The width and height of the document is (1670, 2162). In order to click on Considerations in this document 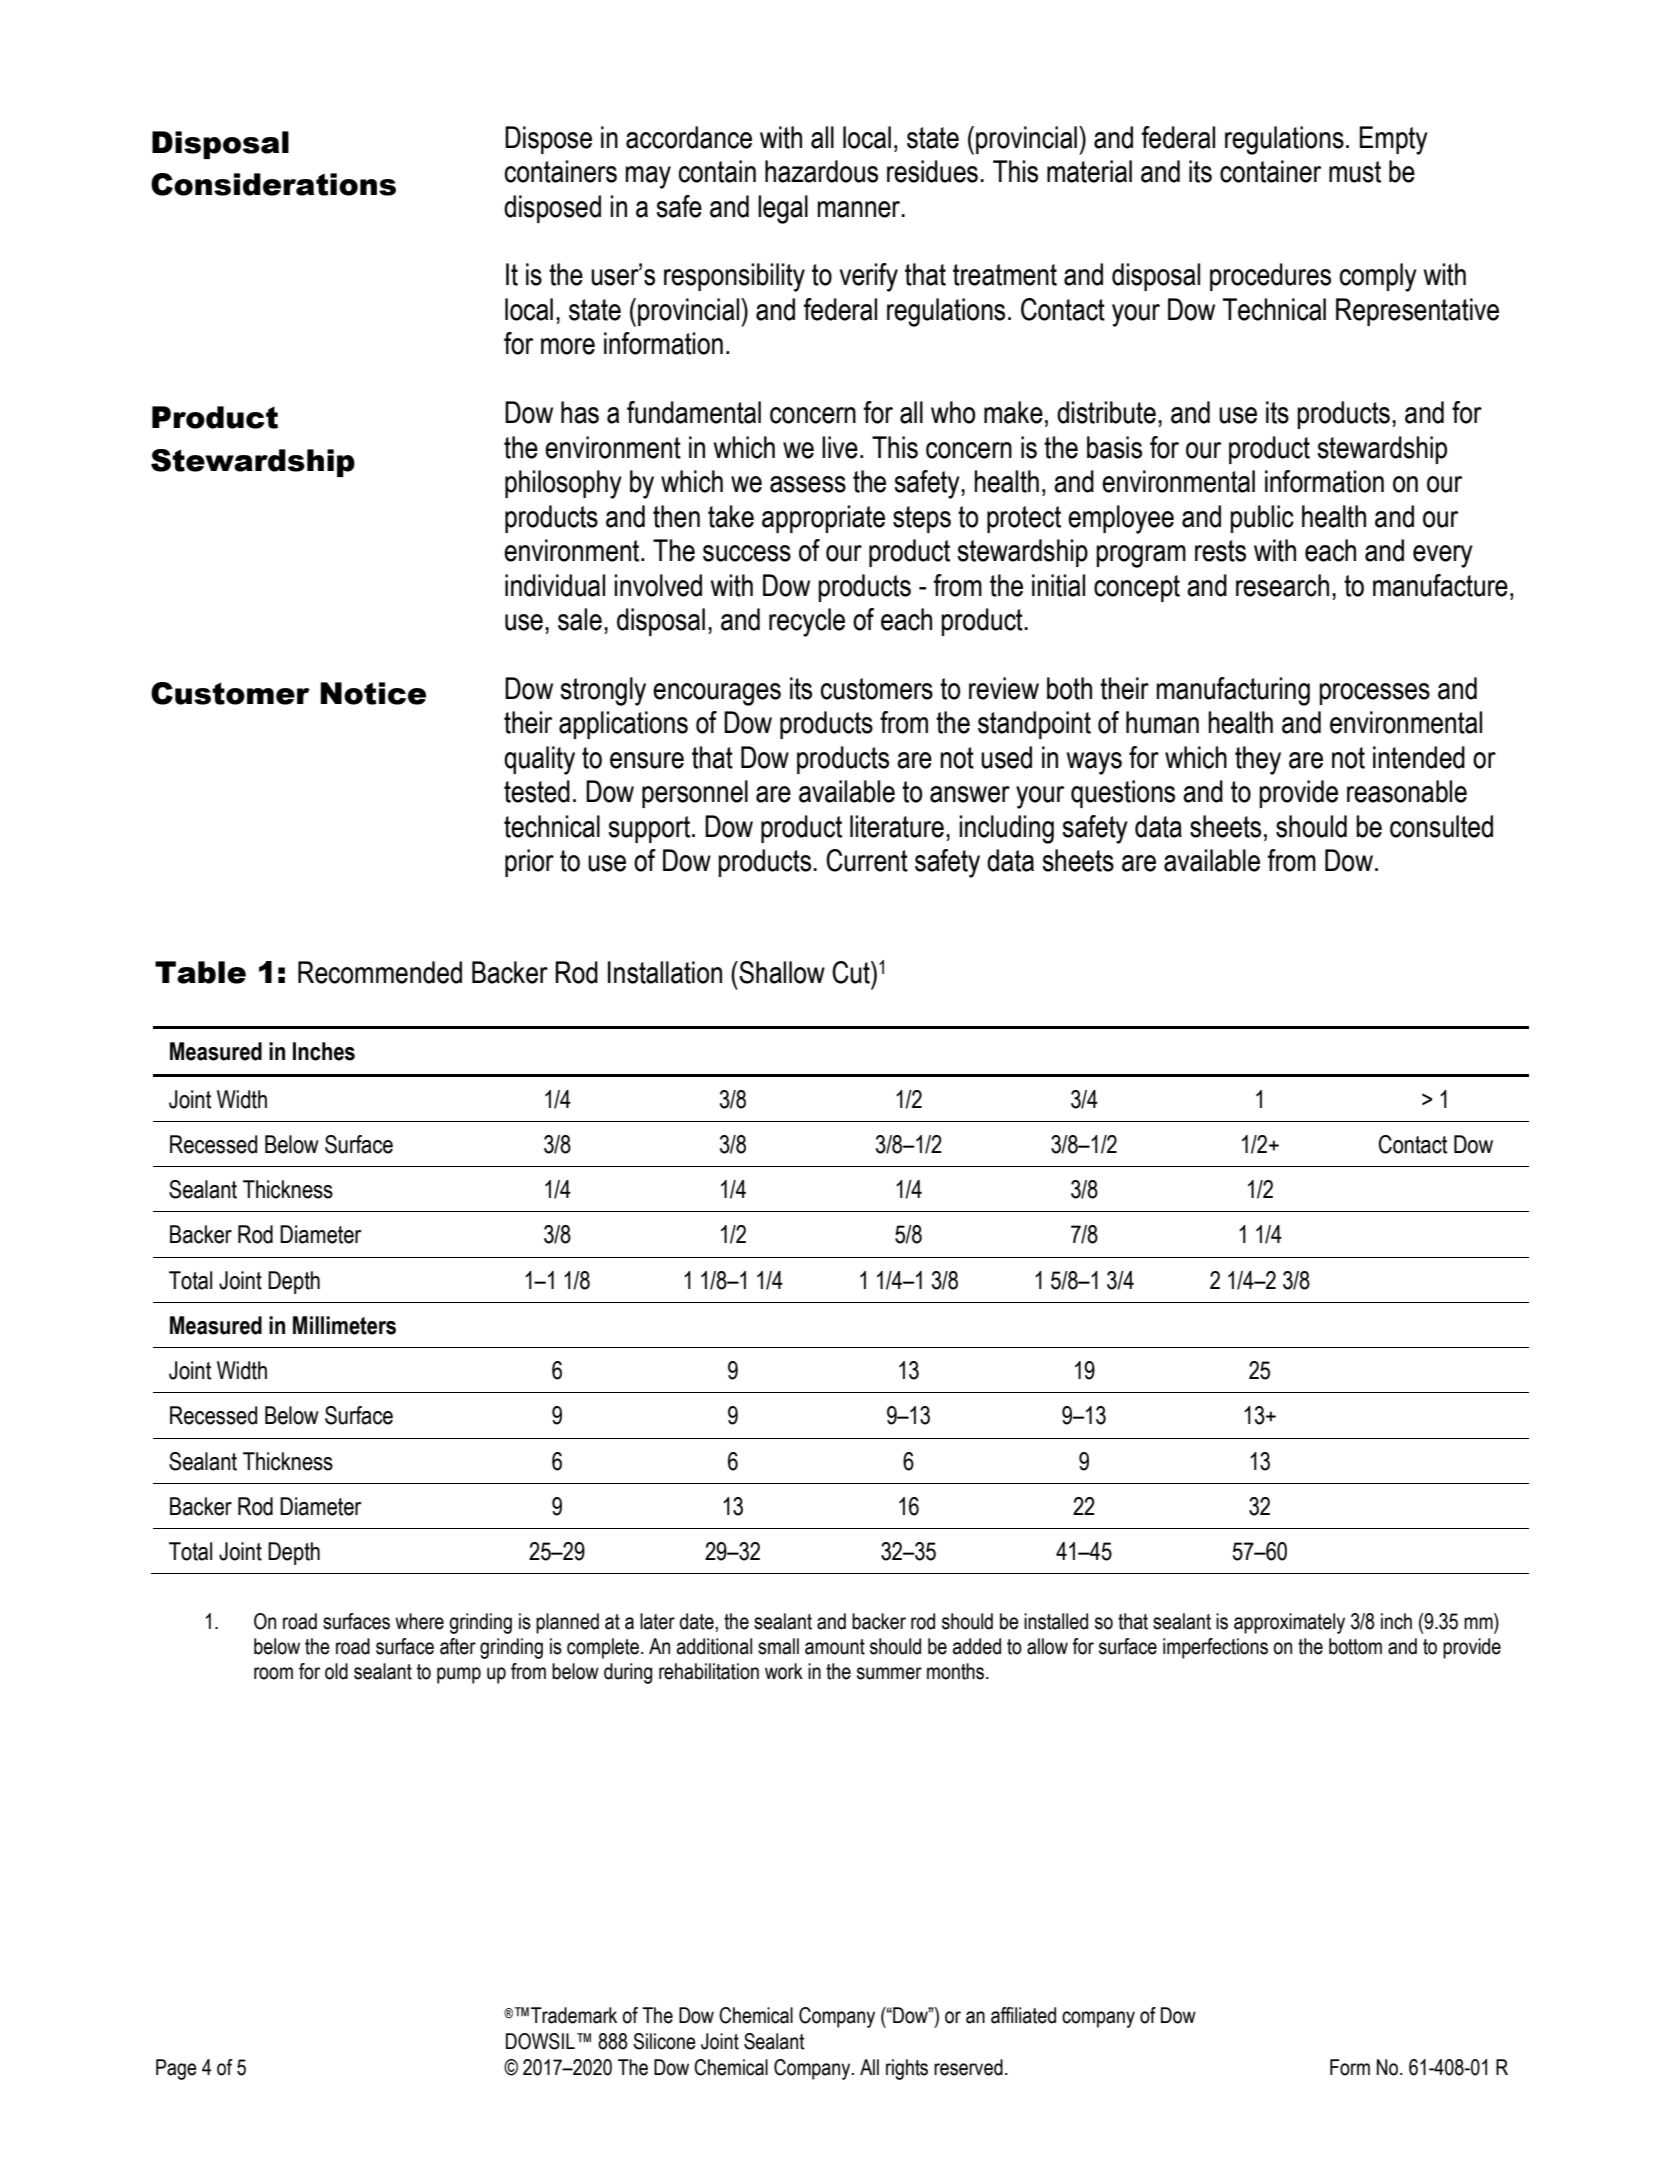, I will do `click(273, 184)`.
